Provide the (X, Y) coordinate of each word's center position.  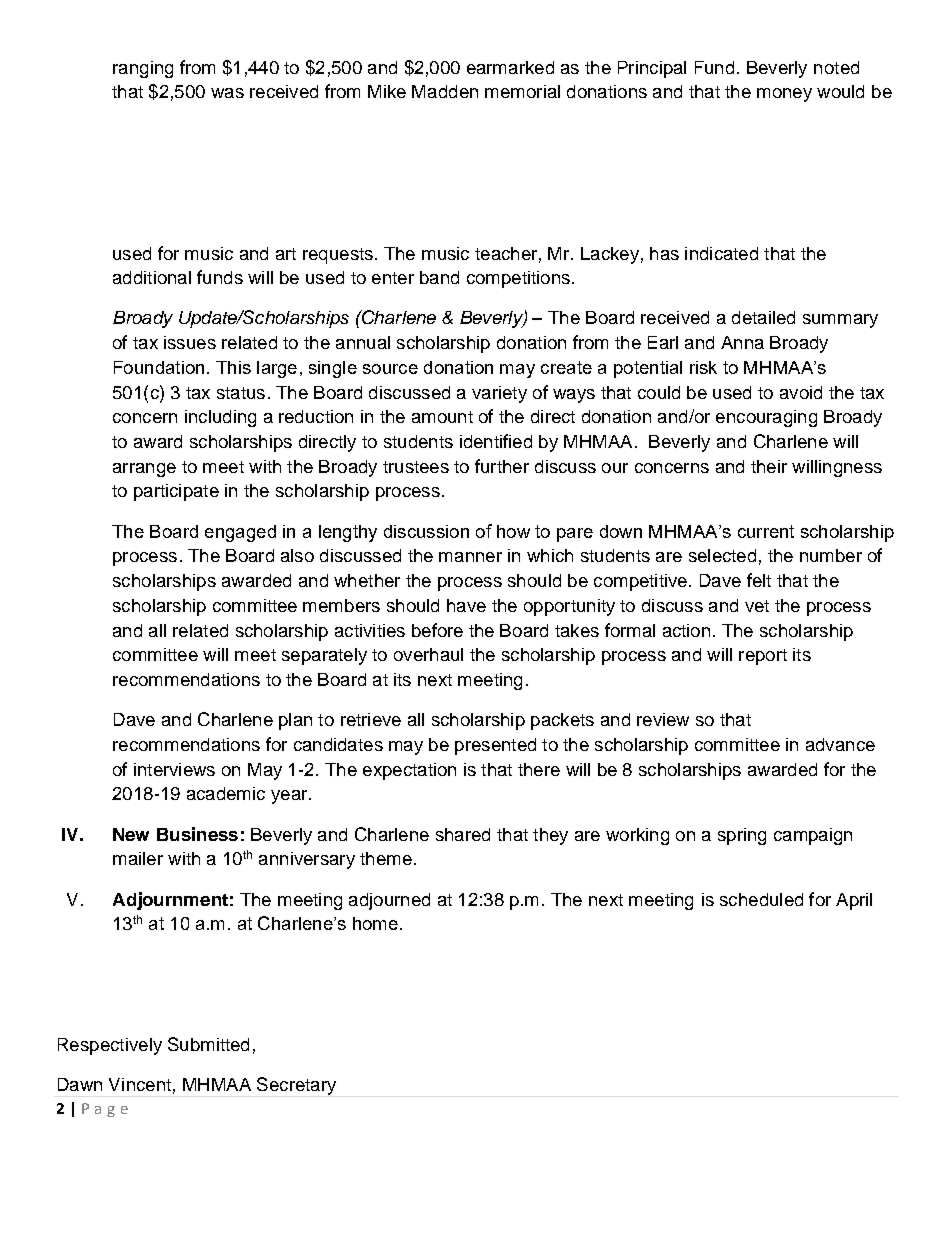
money (784, 95)
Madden (445, 91)
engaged (240, 533)
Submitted (208, 1044)
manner (470, 557)
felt (759, 580)
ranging (143, 69)
